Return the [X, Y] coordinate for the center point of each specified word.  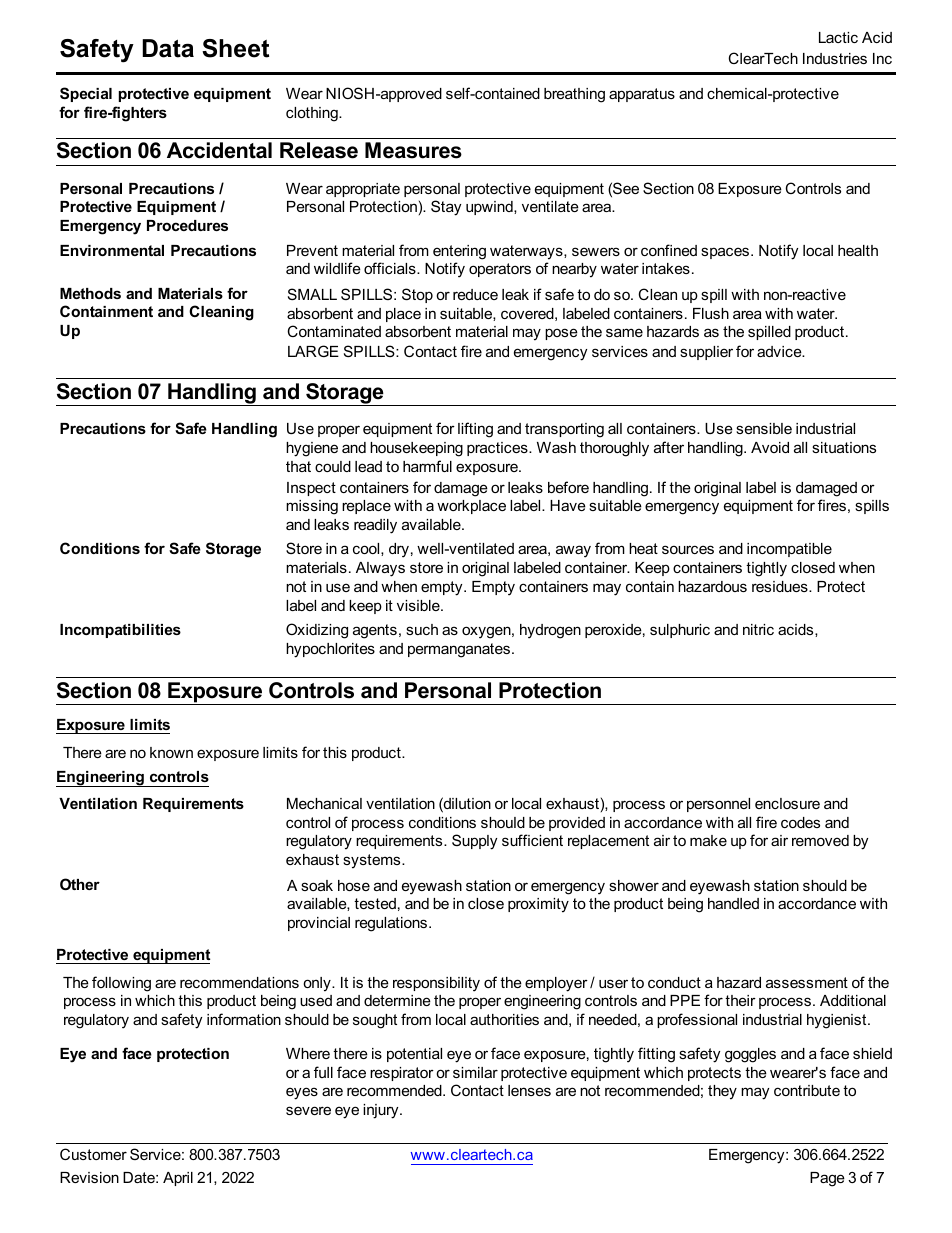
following [121, 984]
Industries [835, 58]
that [298, 466]
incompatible [789, 550]
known [171, 752]
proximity [538, 905]
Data [168, 48]
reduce [475, 294]
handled [733, 903]
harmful [427, 466]
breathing [574, 95]
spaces [726, 253]
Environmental [112, 250]
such [422, 629]
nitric [758, 629]
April [178, 1179]
